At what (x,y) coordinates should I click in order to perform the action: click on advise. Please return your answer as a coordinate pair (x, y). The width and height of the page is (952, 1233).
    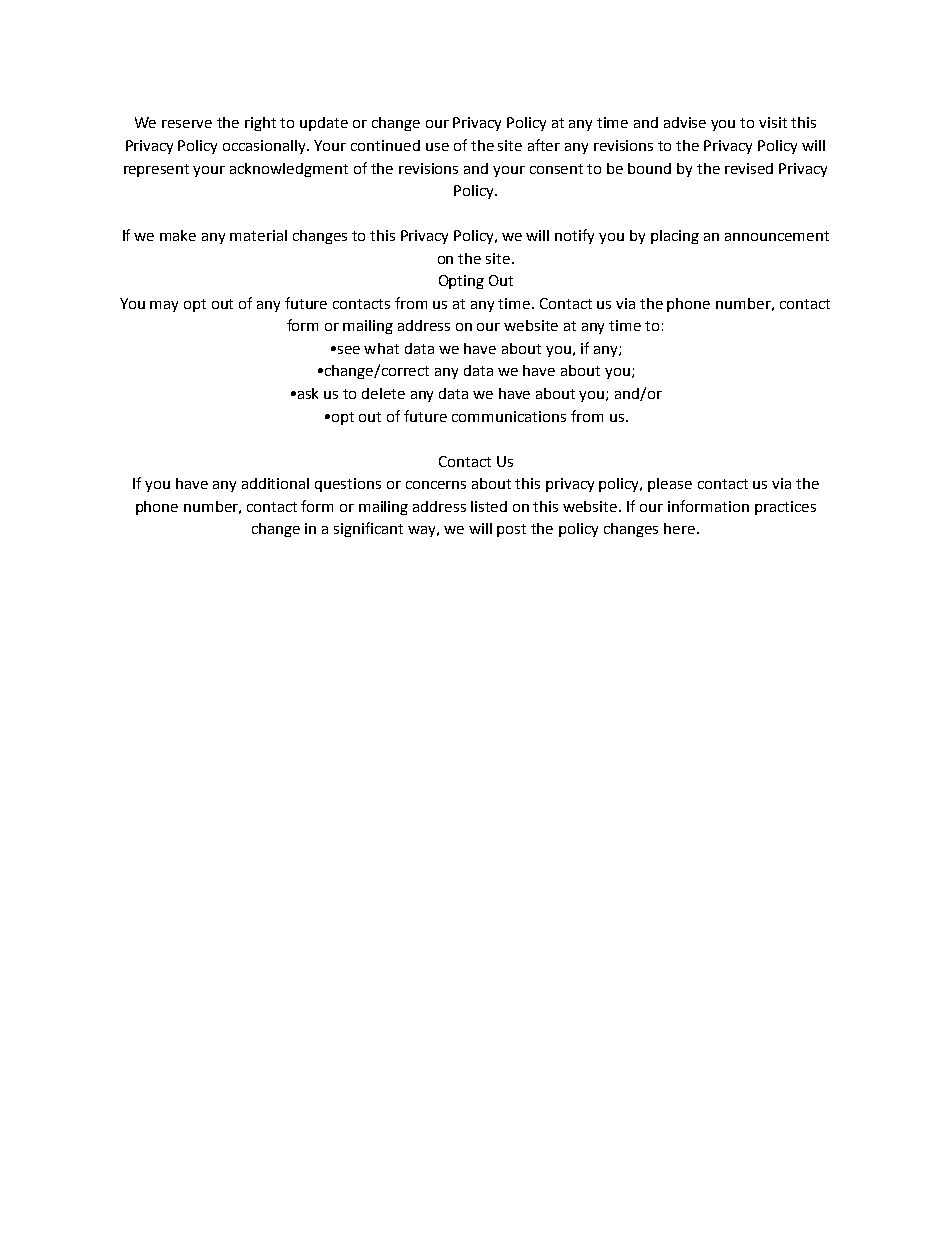
    Looking at the image, I should click on (685, 122).
